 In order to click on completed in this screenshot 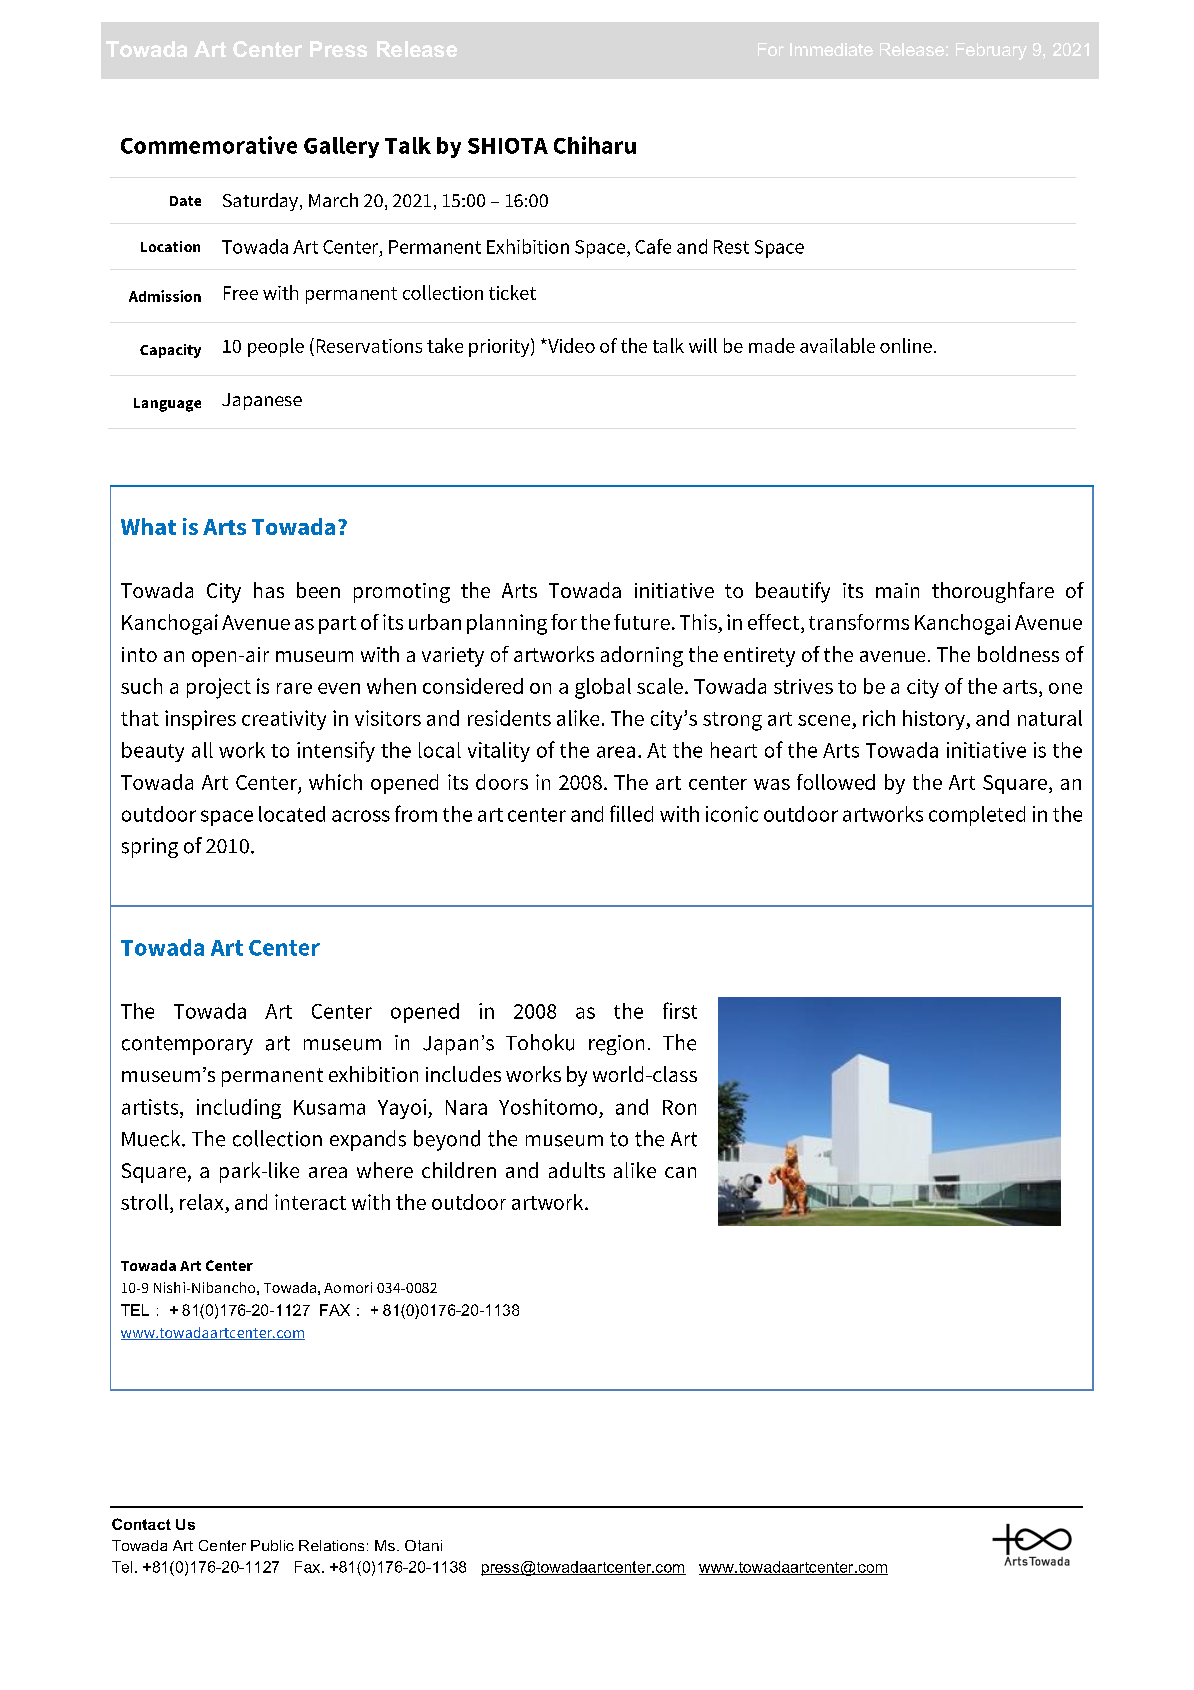, I will do `click(977, 816)`.
